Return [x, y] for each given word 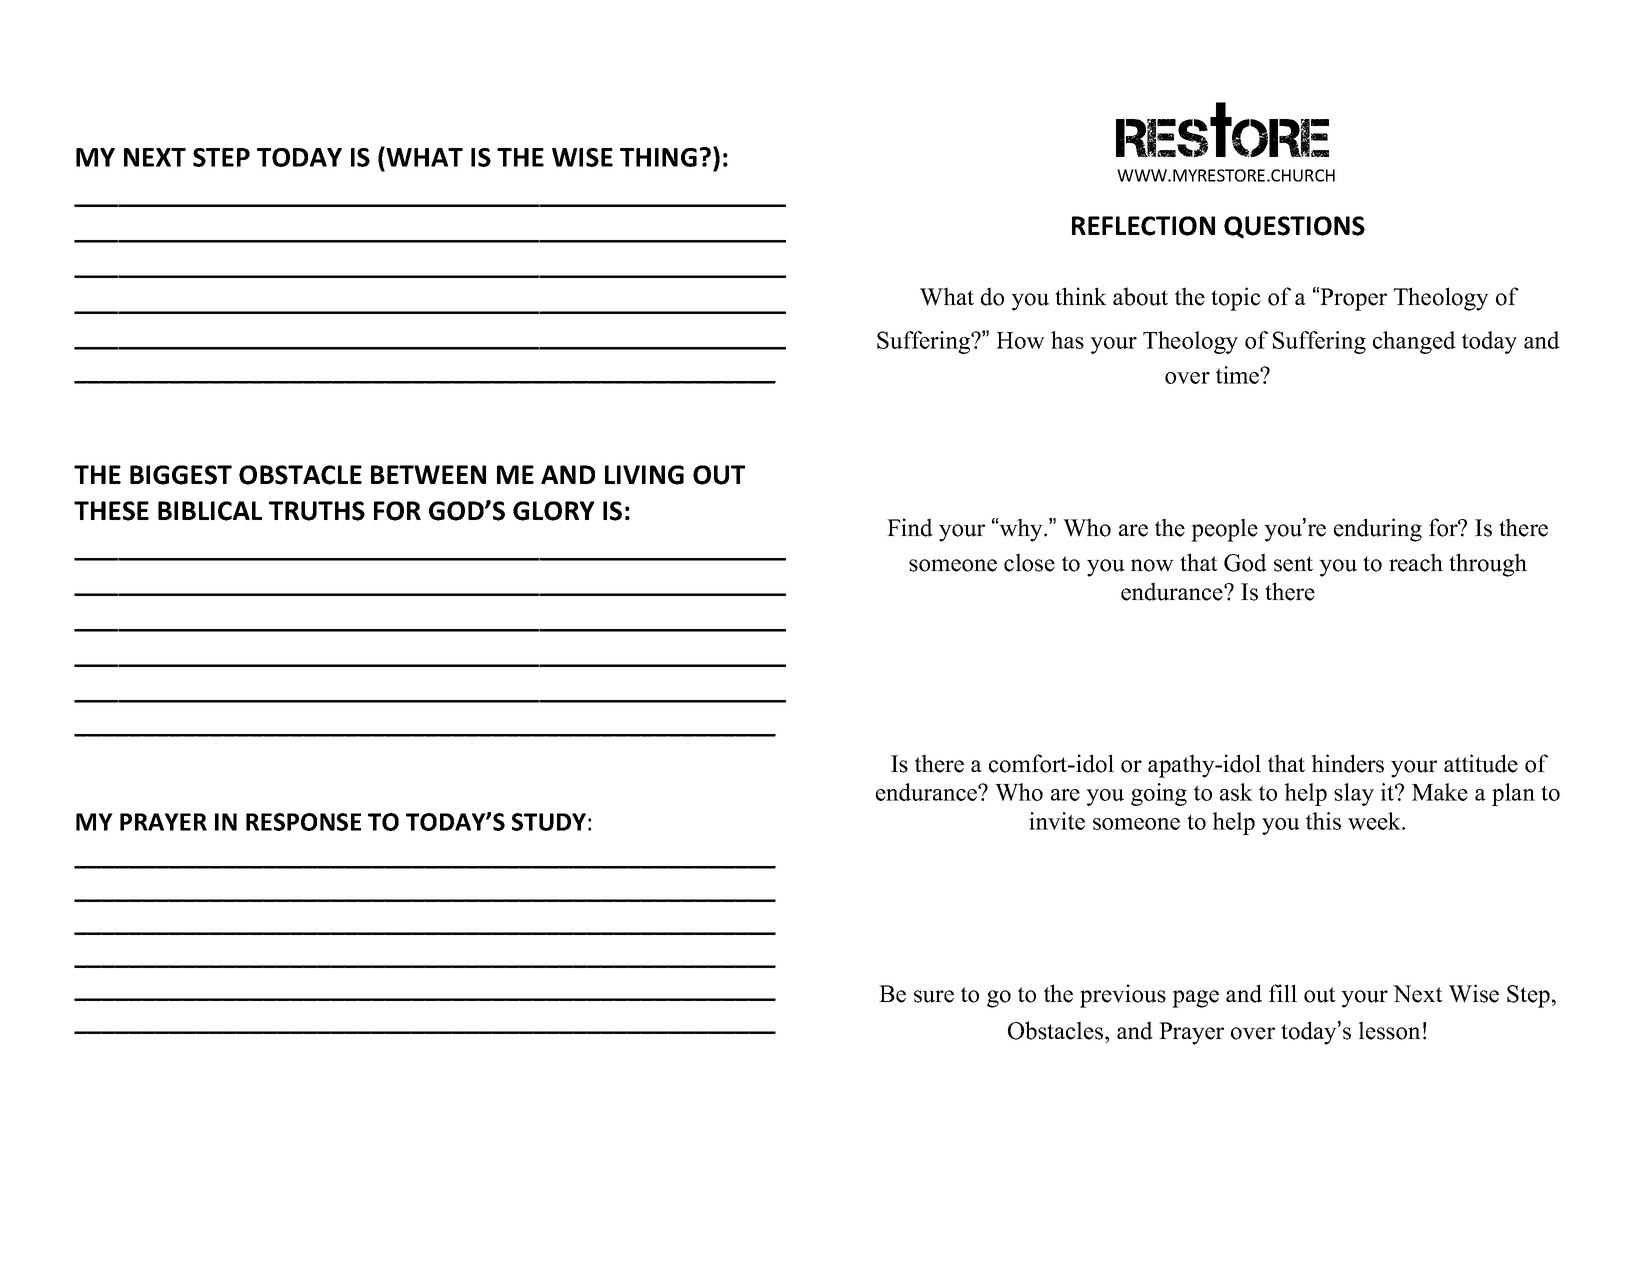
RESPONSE [303, 822]
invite [1057, 821]
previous [1123, 996]
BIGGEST [181, 475]
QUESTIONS [1294, 227]
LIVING [644, 475]
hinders [1347, 763]
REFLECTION [1143, 226]
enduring [1378, 530]
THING [658, 157]
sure [934, 996]
